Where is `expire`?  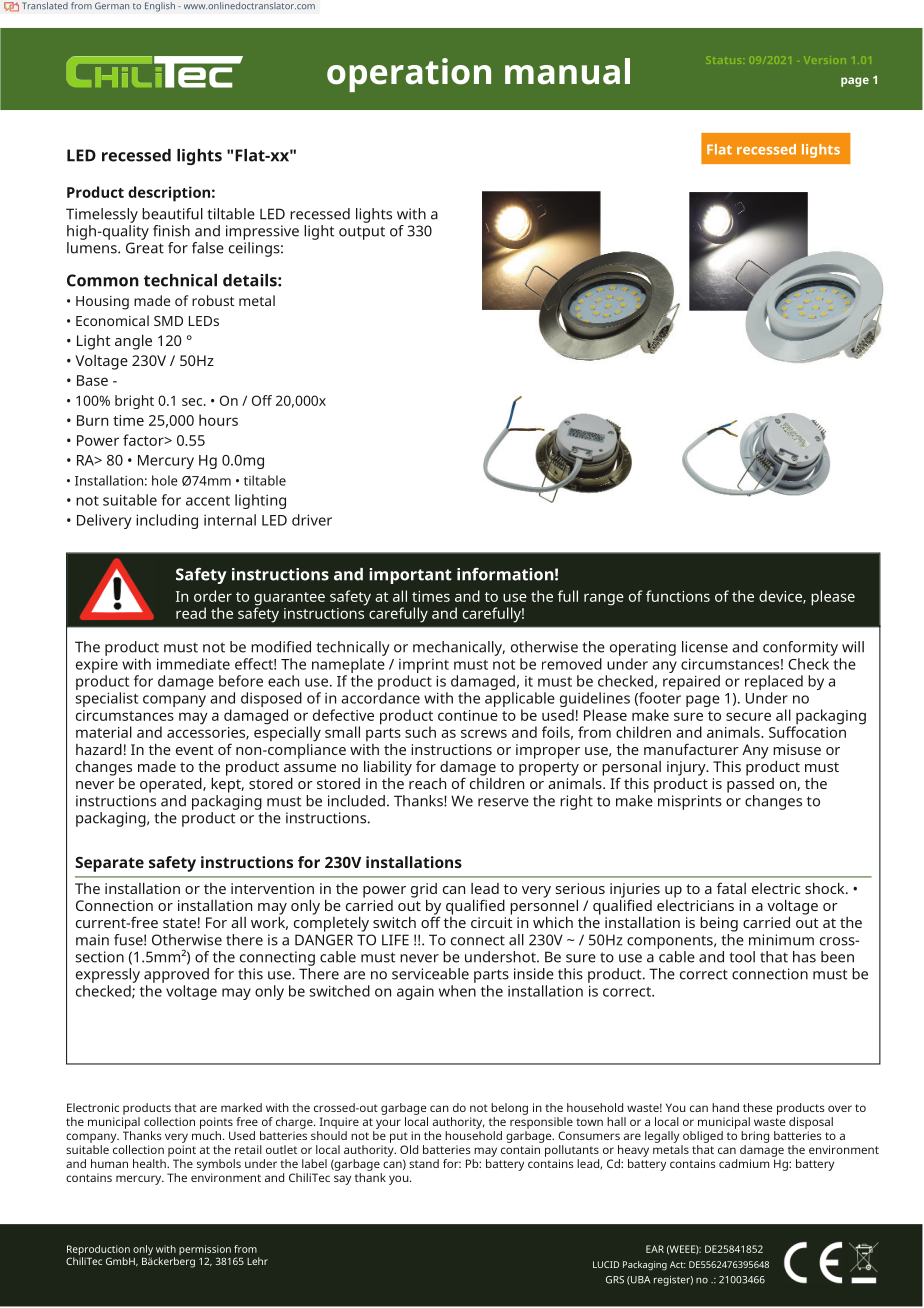 expire is located at coordinates (97, 666).
